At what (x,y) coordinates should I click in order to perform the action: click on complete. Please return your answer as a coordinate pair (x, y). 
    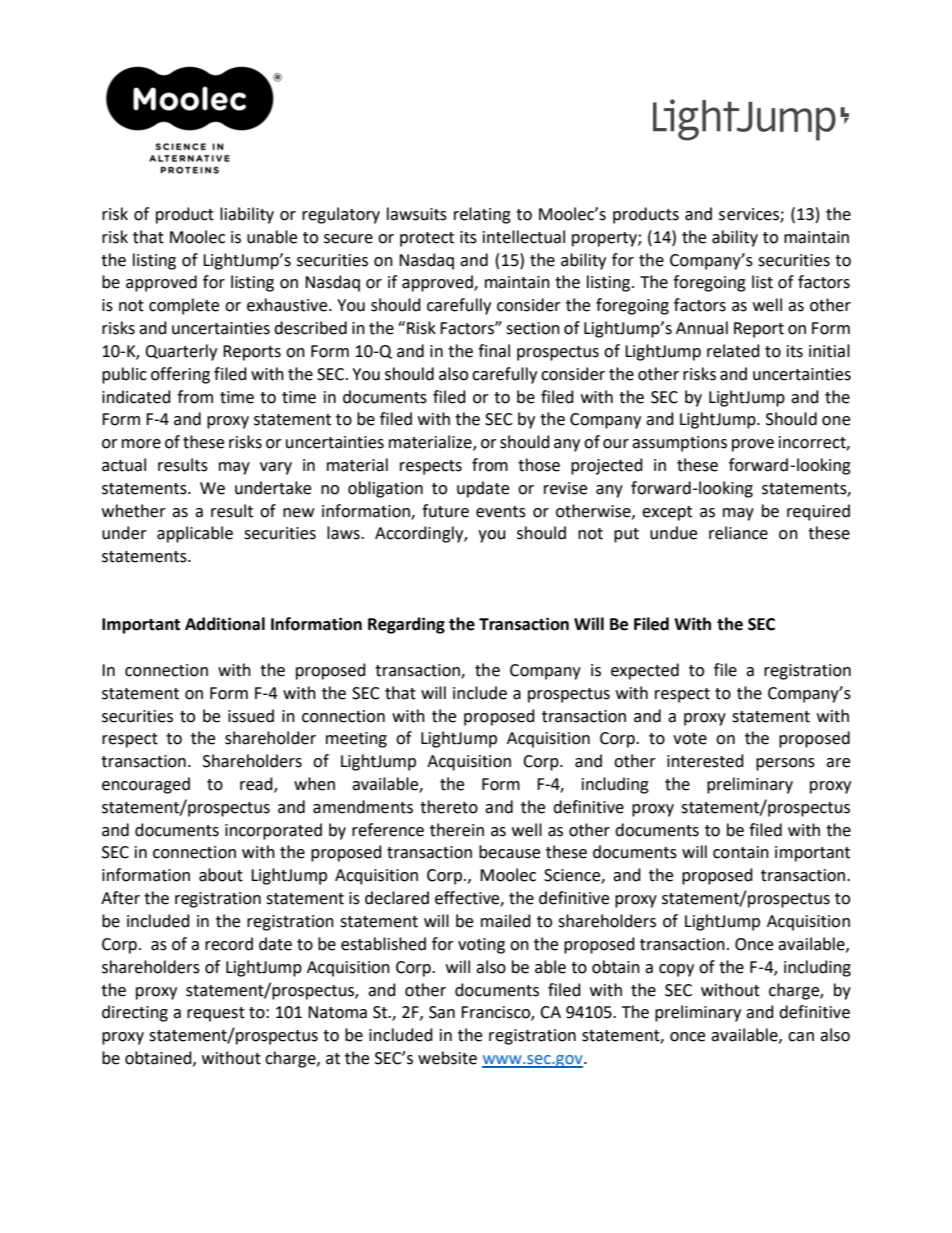
    Looking at the image, I should click on (184, 306).
